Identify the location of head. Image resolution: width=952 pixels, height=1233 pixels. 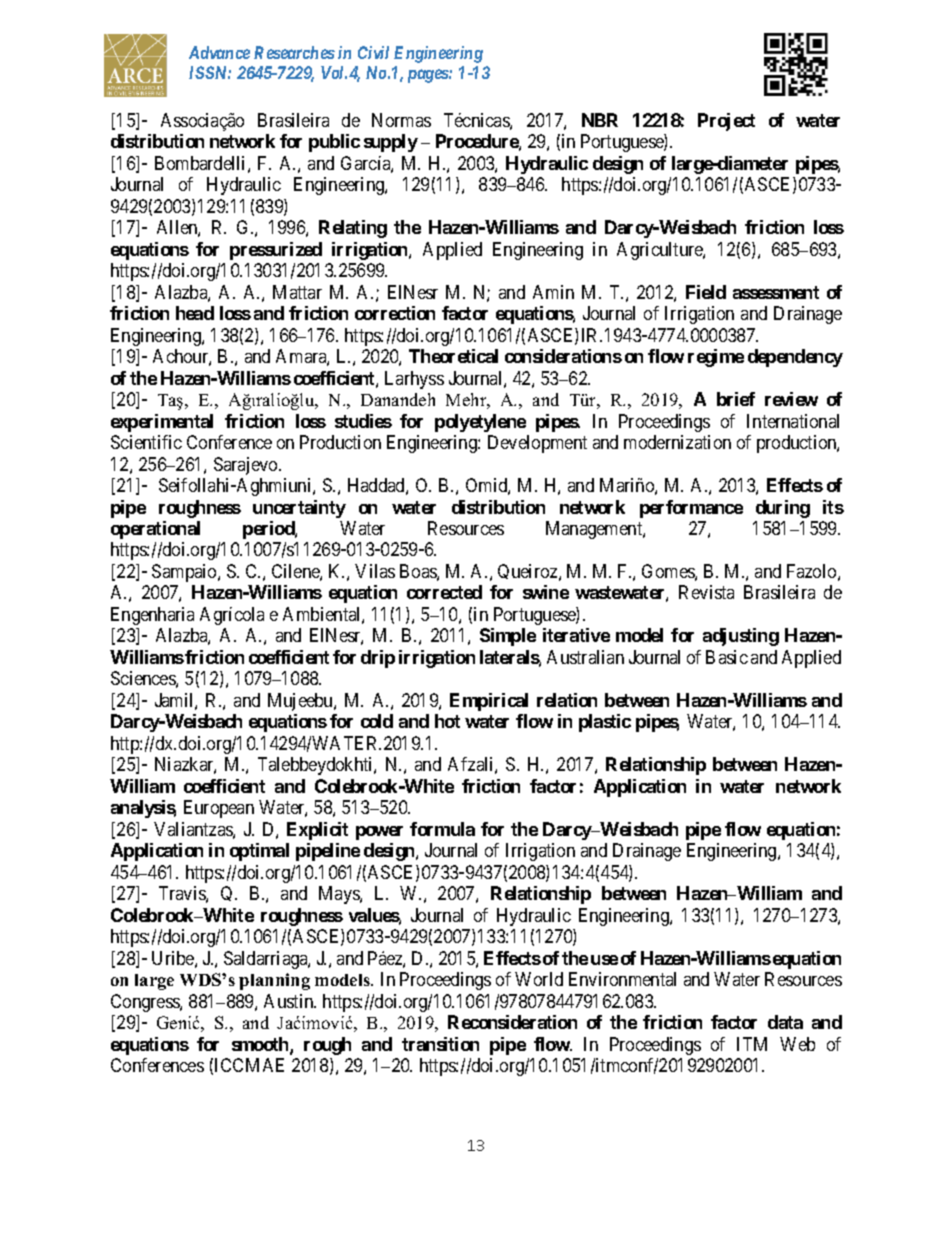
(195, 313).
